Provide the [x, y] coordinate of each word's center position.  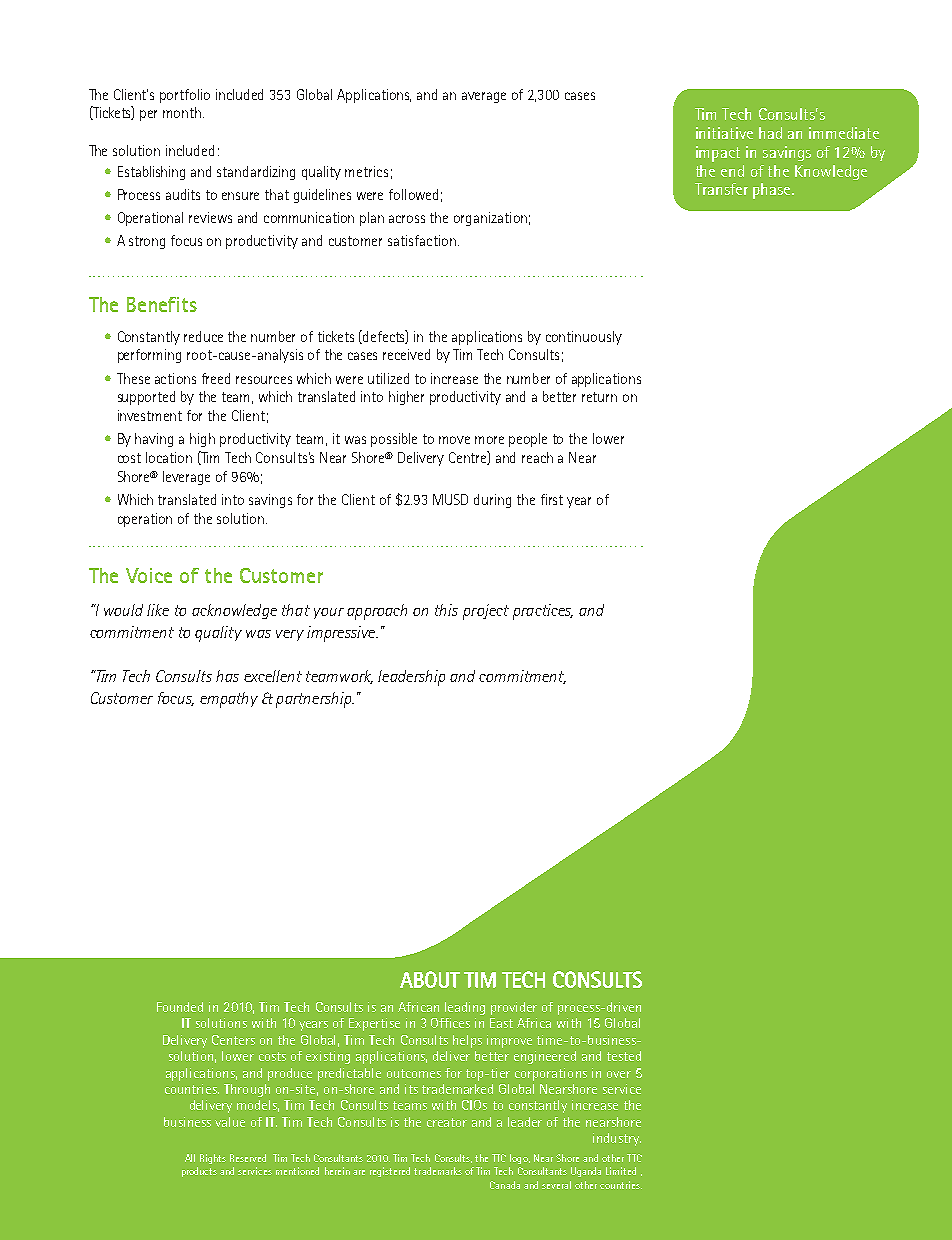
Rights [213, 1159]
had [770, 133]
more [489, 440]
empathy [229, 700]
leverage [186, 478]
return [599, 397]
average [484, 97]
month [183, 112]
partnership [315, 700]
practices [543, 612]
